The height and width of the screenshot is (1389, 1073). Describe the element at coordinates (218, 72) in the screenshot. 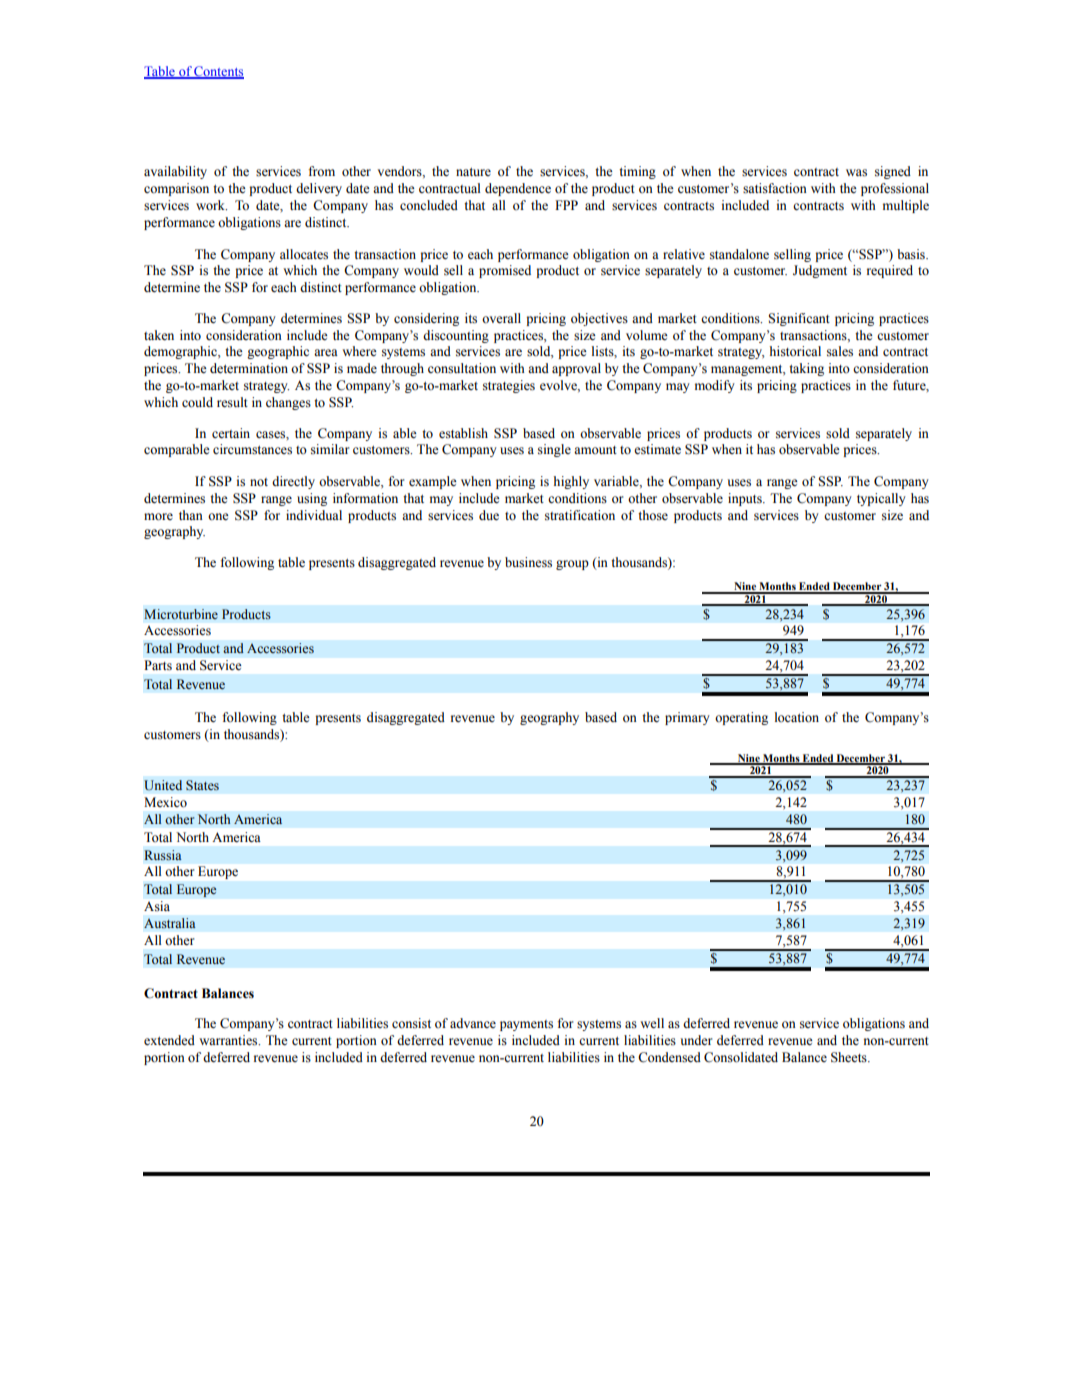

I see `Contents` at that location.
